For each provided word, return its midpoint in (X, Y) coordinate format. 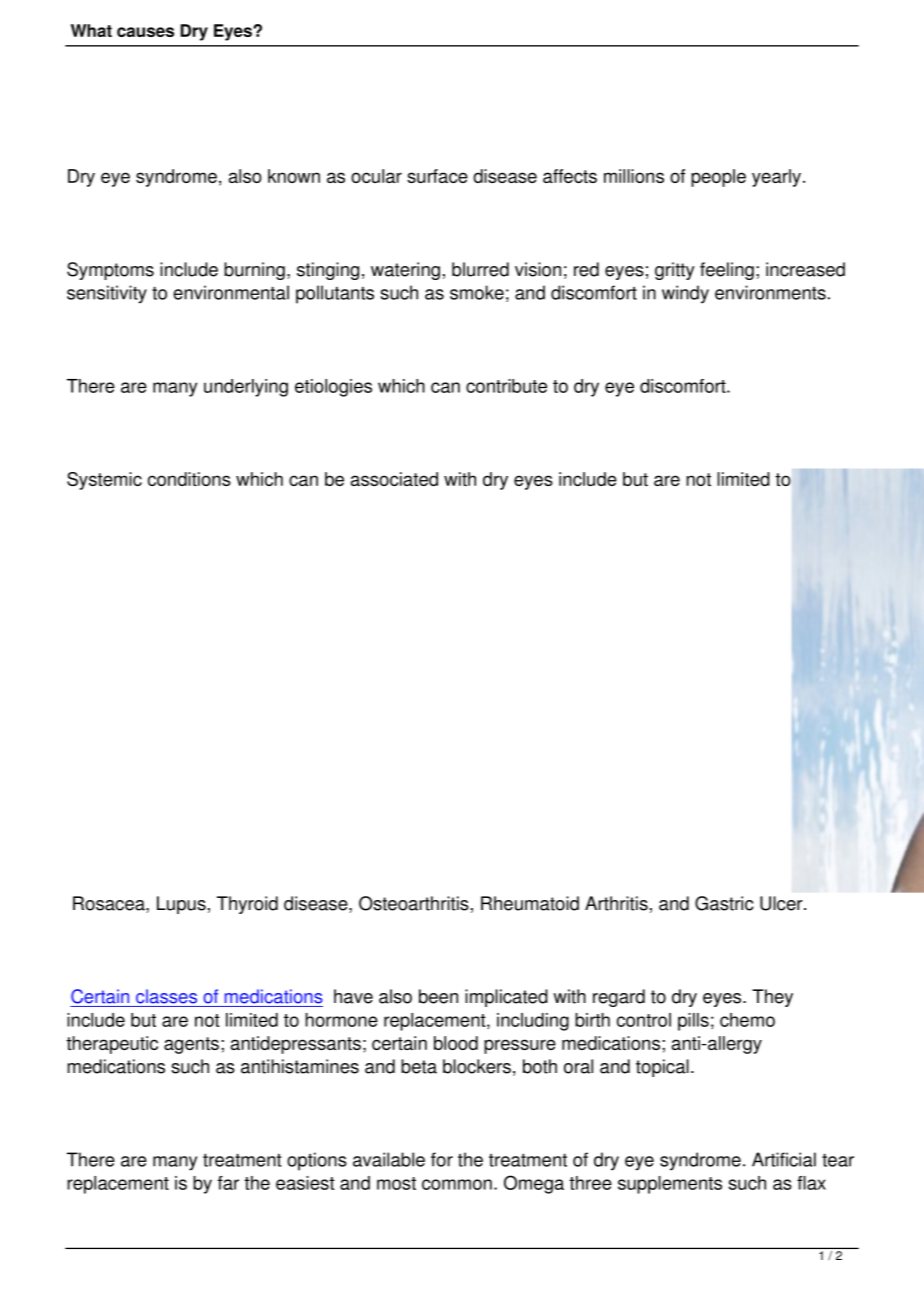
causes (145, 32)
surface (437, 176)
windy (685, 294)
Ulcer (782, 903)
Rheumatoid (530, 903)
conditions (189, 479)
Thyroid (247, 905)
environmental (231, 292)
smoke (477, 292)
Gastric (724, 903)
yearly (776, 178)
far (228, 1183)
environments (770, 292)
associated (394, 479)
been (438, 996)
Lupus (181, 905)
